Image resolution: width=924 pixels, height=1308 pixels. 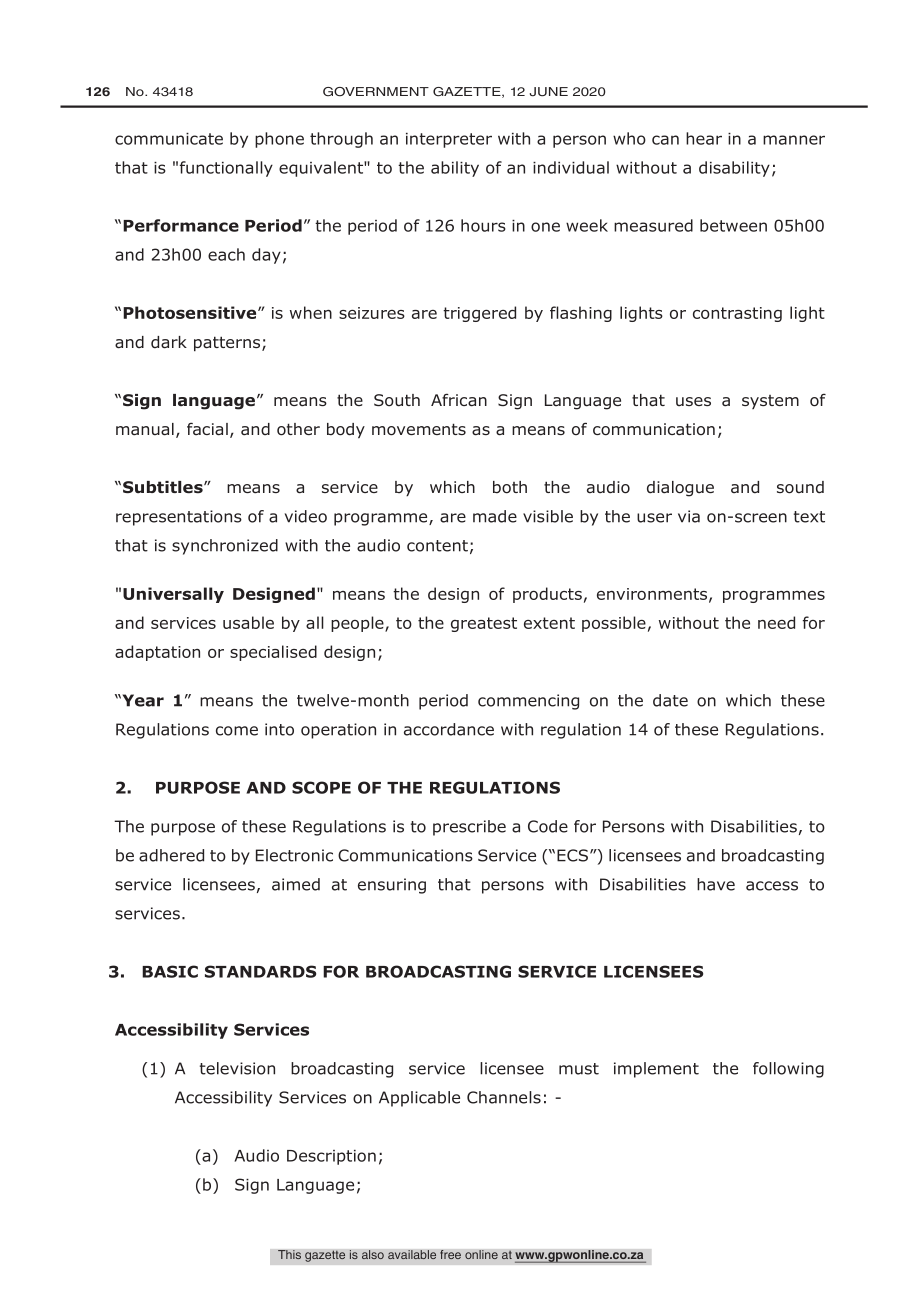 I want to click on hear, so click(x=704, y=138).
